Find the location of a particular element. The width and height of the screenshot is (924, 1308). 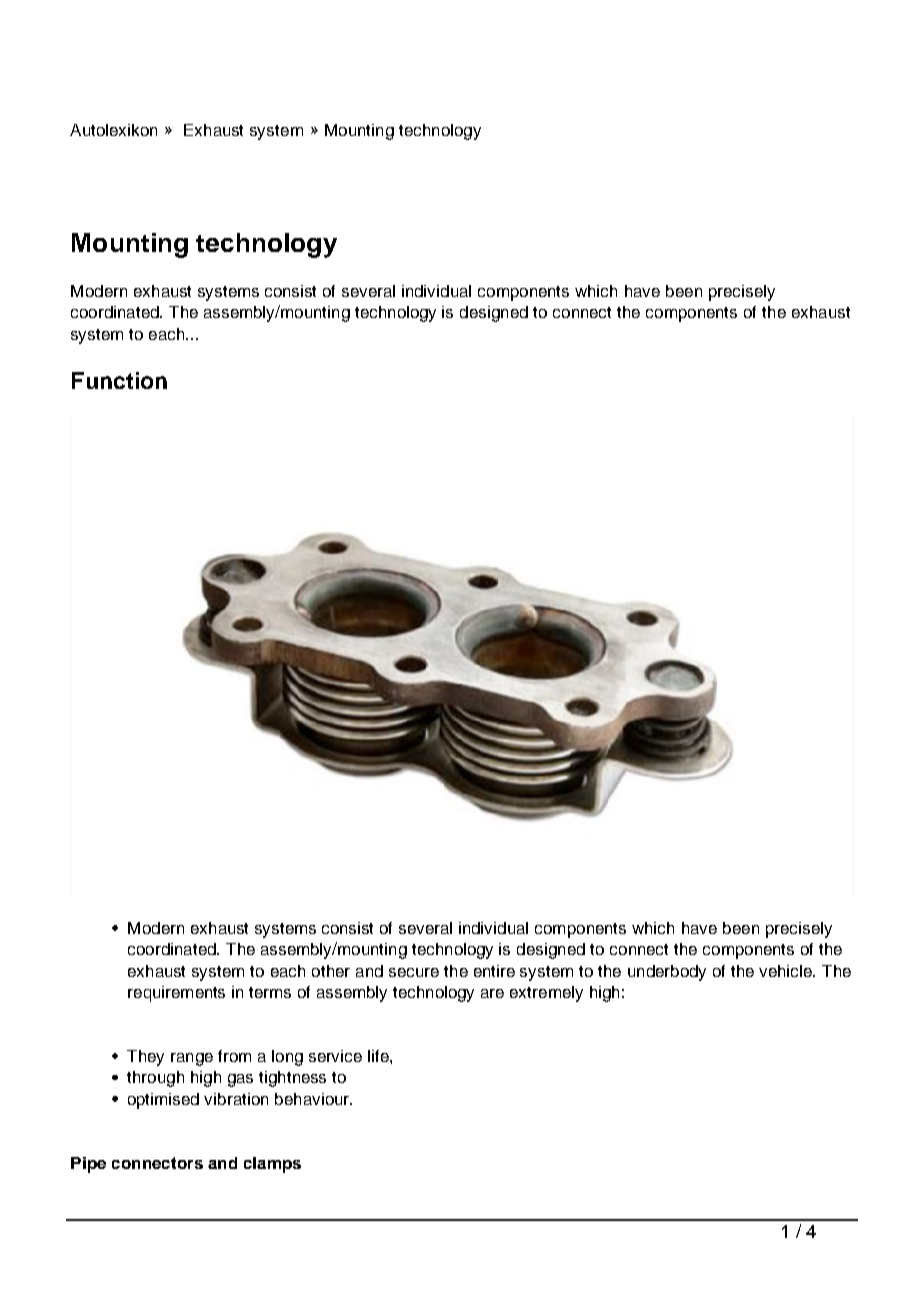

vehicle is located at coordinates (786, 971).
